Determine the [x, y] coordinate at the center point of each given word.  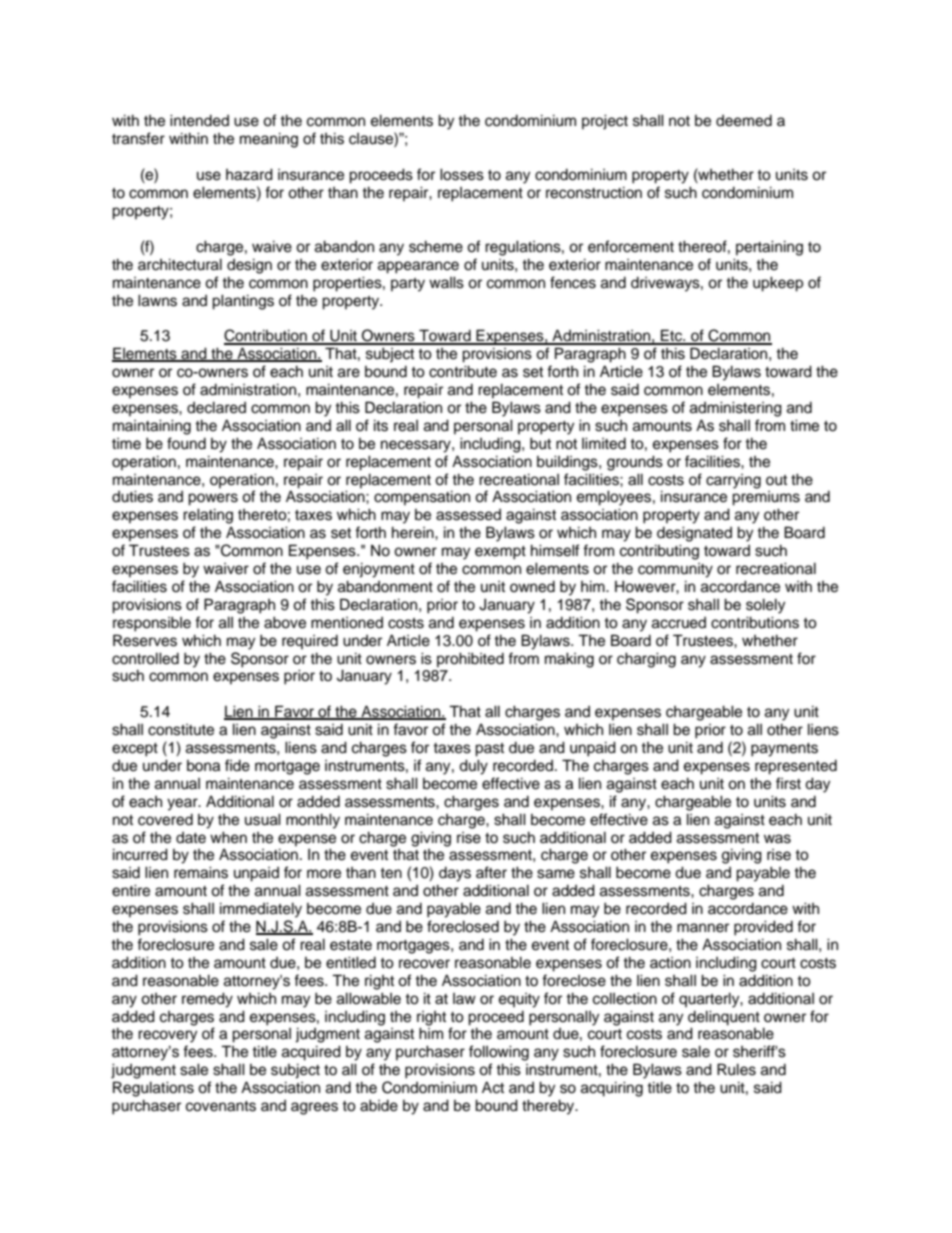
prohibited [470, 659]
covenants [221, 1106]
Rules [736, 1069]
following [499, 1053]
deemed [744, 121]
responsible [152, 624]
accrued [679, 623]
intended [199, 120]
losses [462, 174]
